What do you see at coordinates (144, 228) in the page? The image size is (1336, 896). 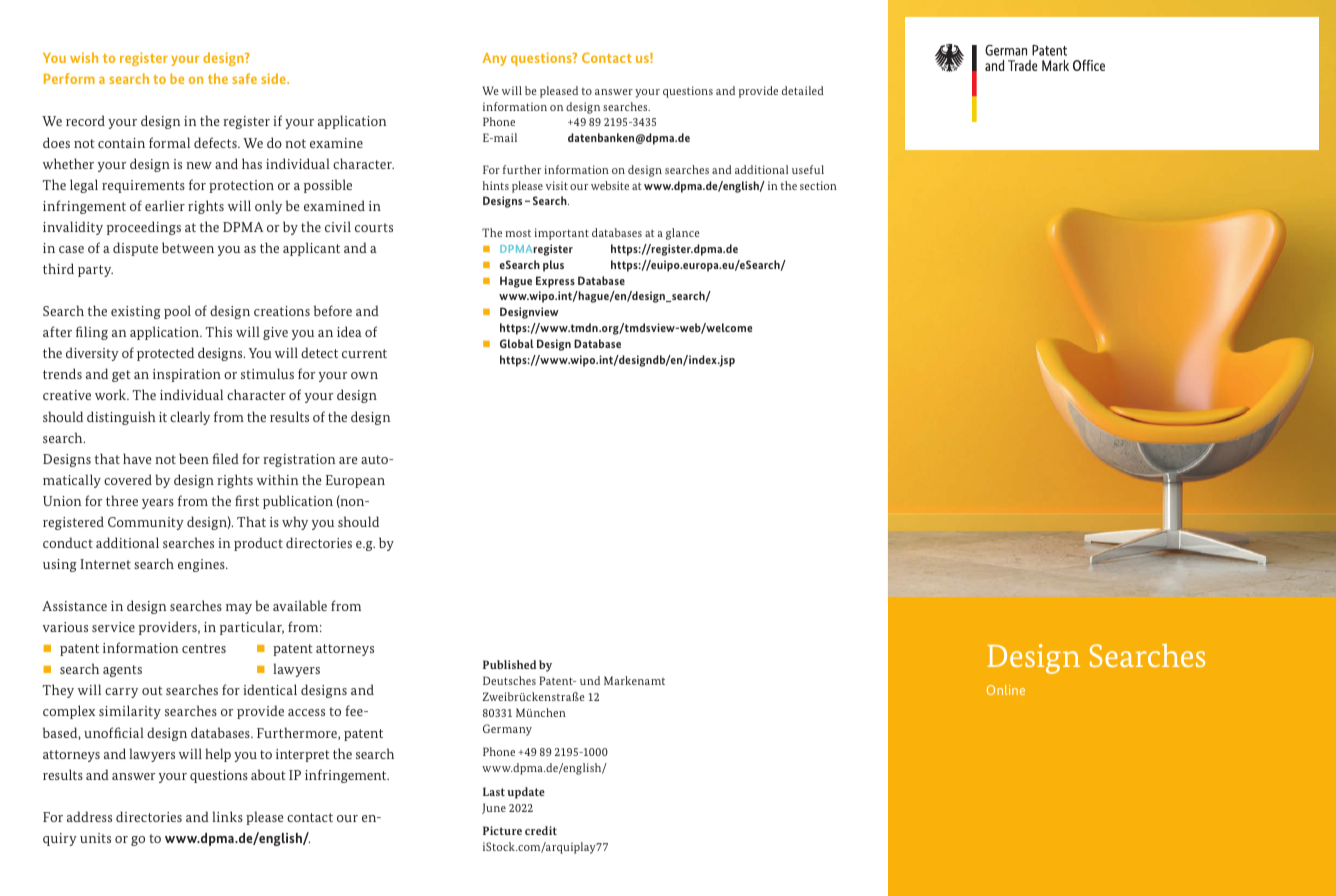 I see `proceedings` at bounding box center [144, 228].
